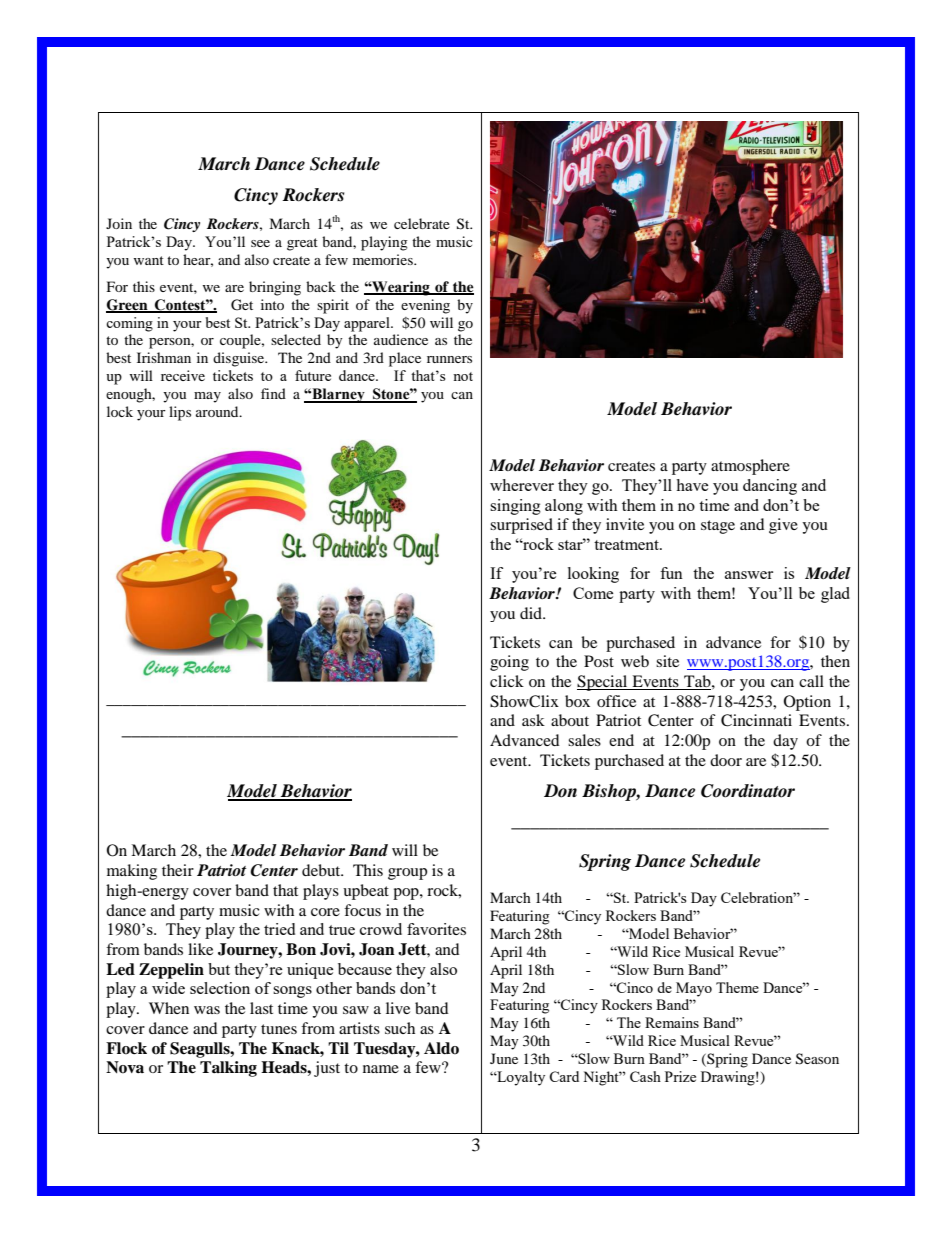  I want to click on wherever, so click(522, 485).
